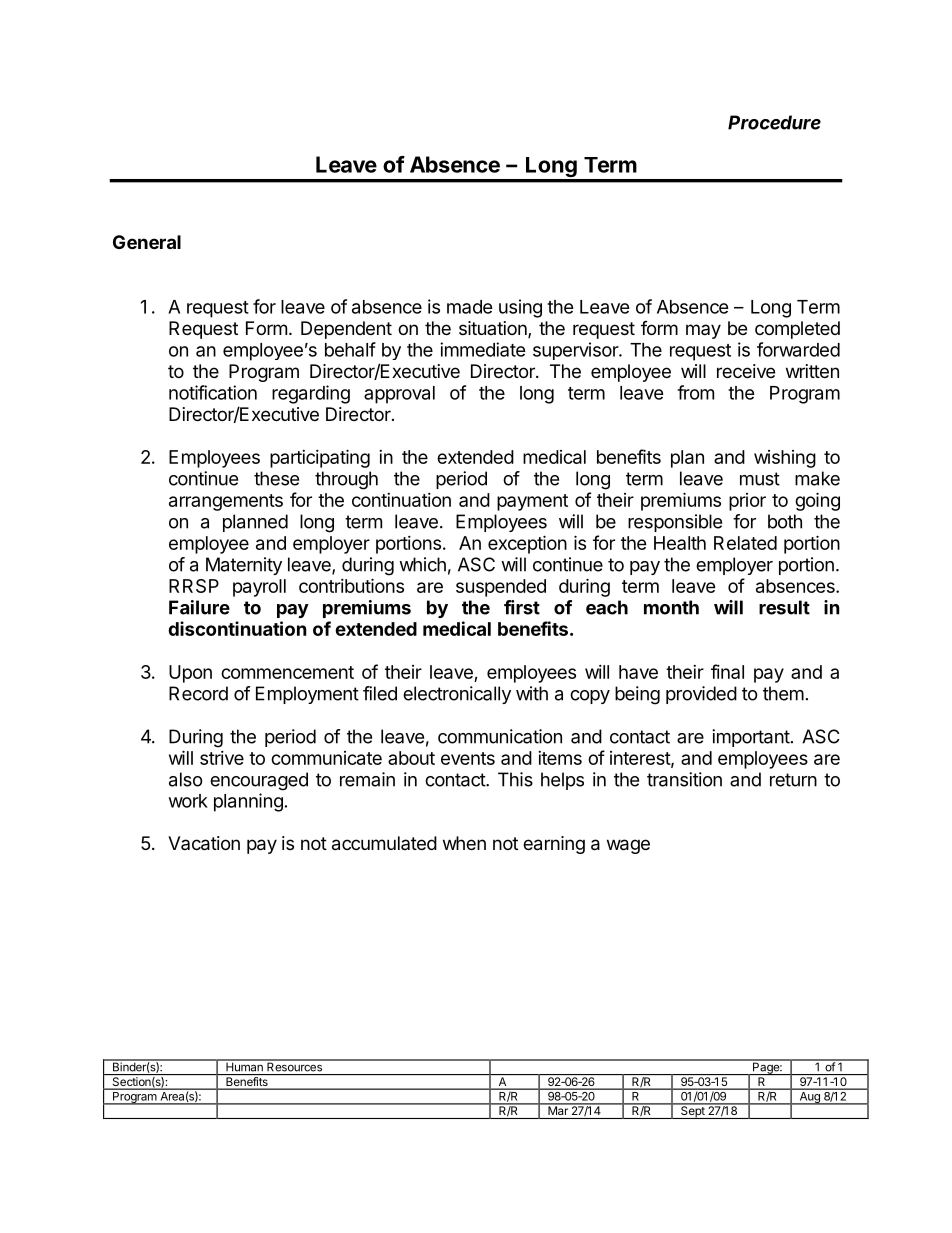  What do you see at coordinates (470, 307) in the screenshot?
I see `made` at bounding box center [470, 307].
